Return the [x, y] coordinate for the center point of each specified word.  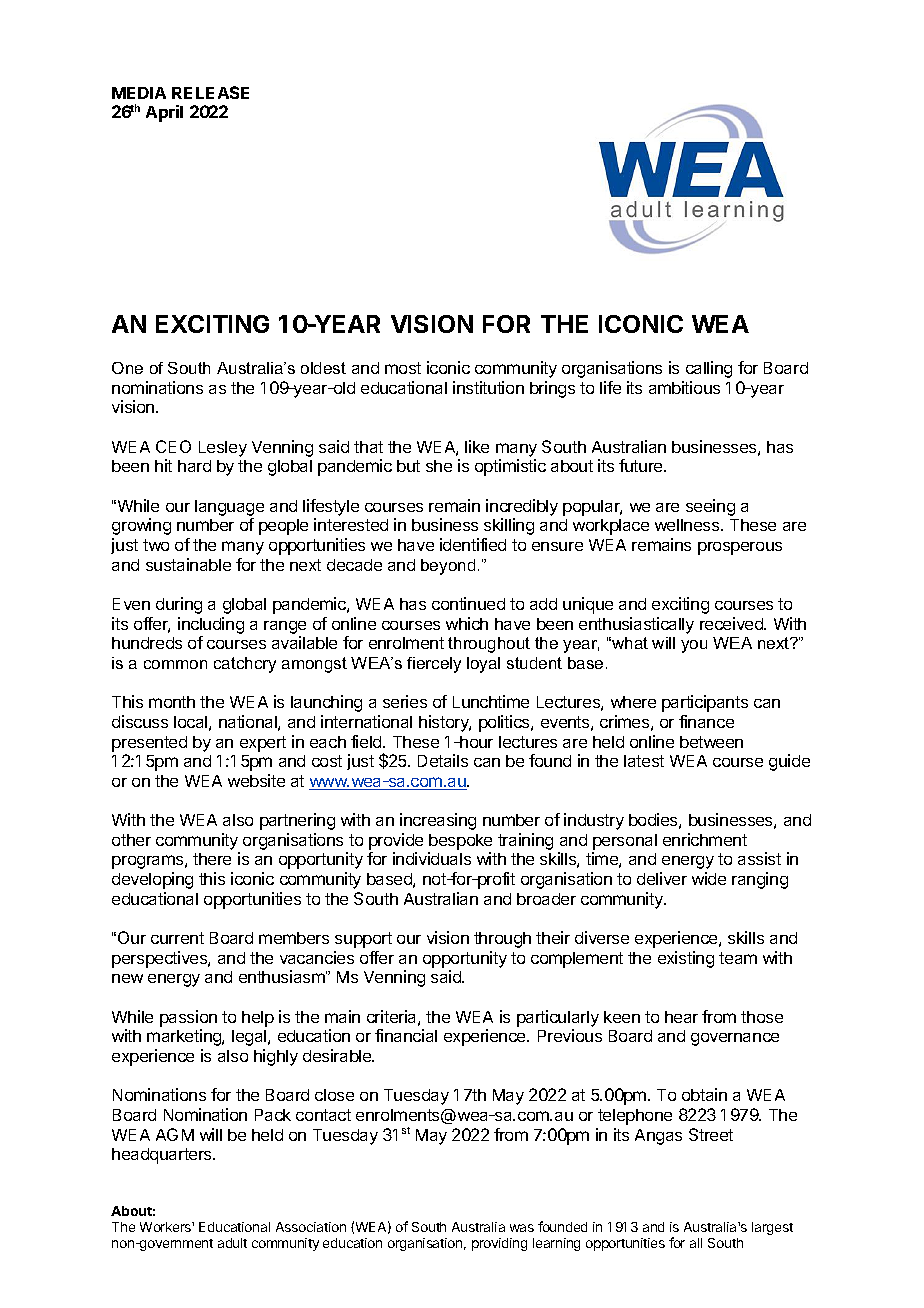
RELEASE [210, 92]
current [177, 938]
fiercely [434, 665]
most [403, 368]
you [694, 646]
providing [499, 1244]
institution [488, 387]
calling [709, 369]
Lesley [223, 449]
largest [772, 1228]
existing [686, 959]
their [553, 937]
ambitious [684, 387]
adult [232, 1243]
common [175, 664]
